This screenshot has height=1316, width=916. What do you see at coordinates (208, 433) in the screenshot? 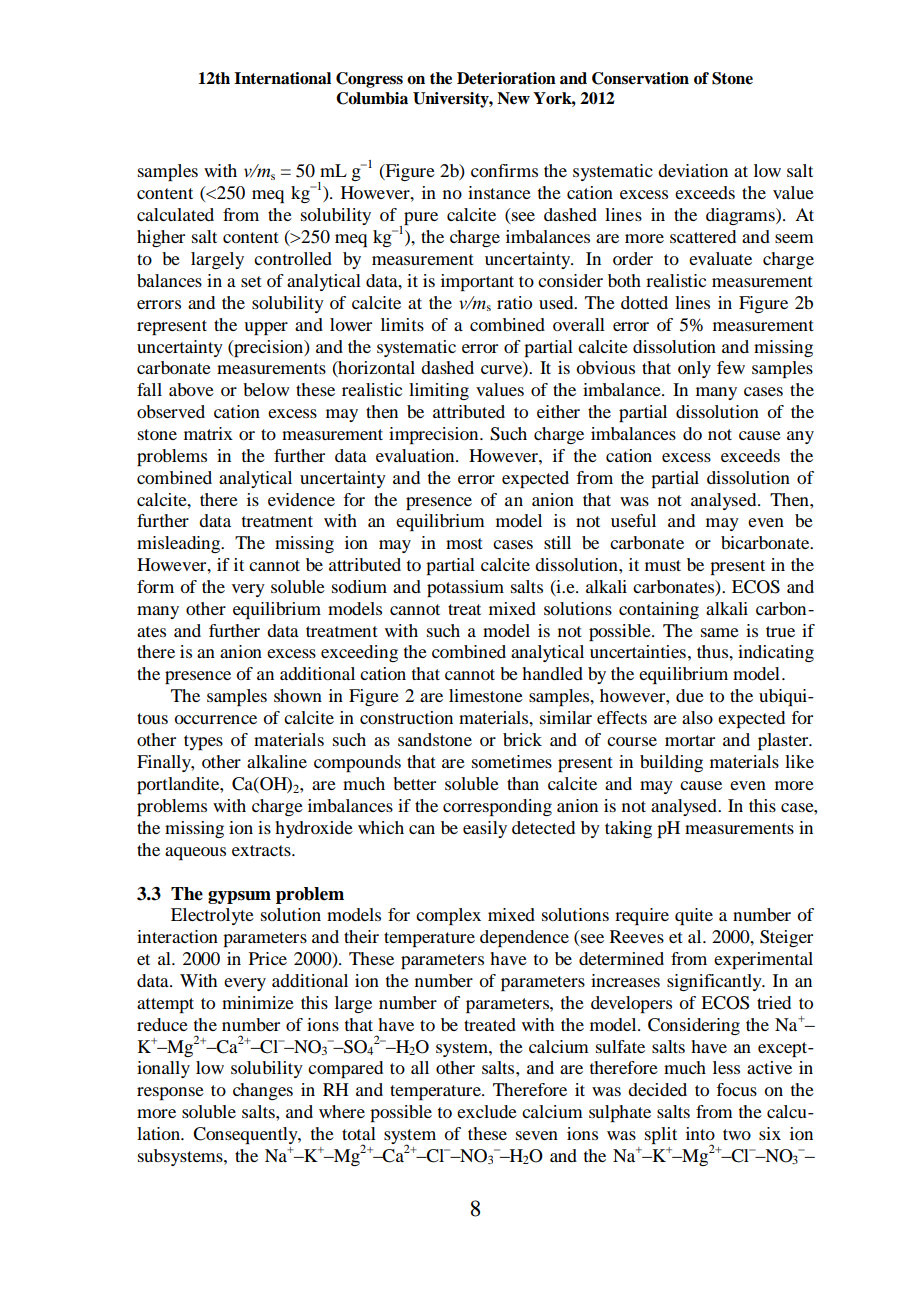
I see `matrix` at bounding box center [208, 433].
